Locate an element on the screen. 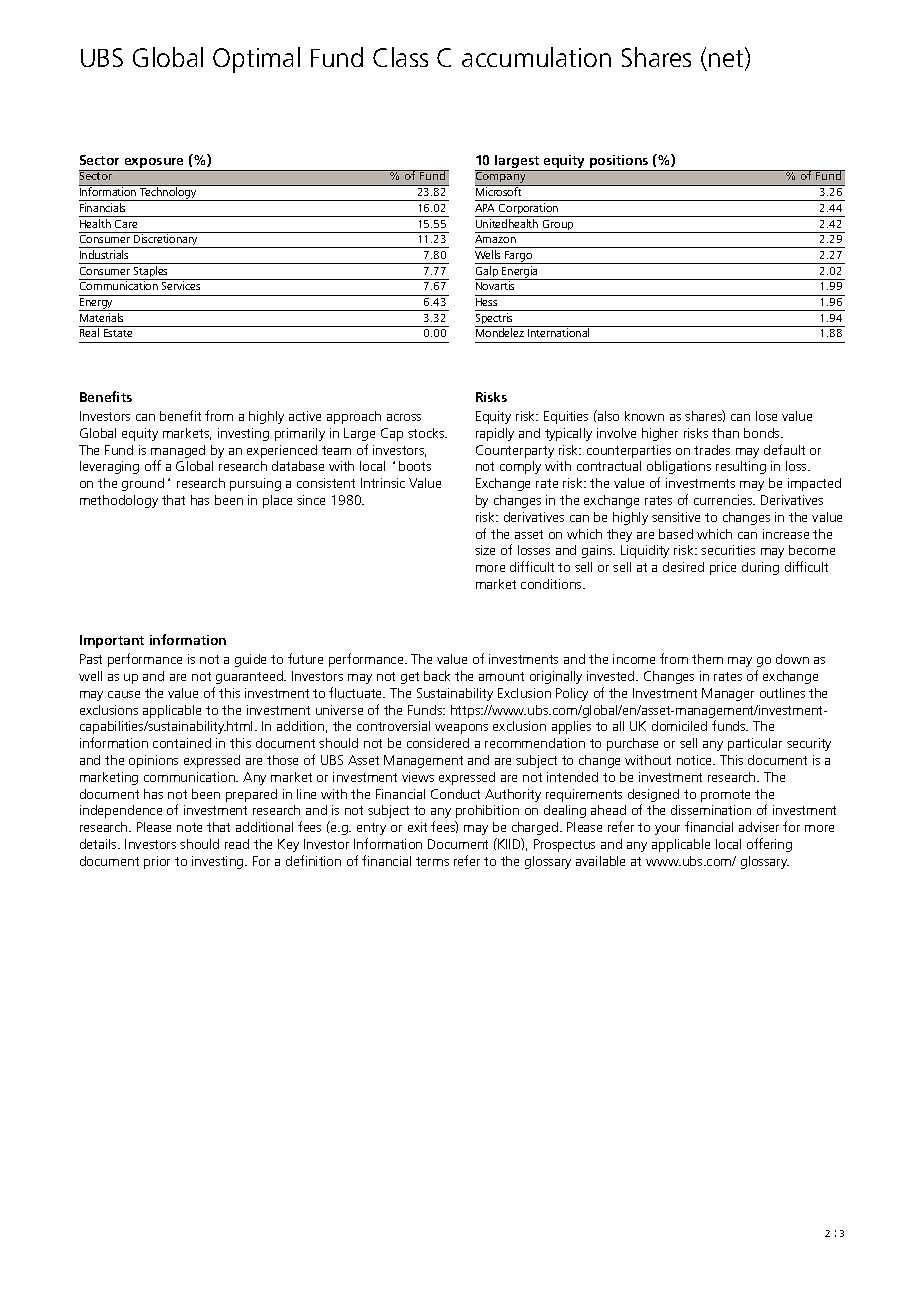  note is located at coordinates (189, 827).
